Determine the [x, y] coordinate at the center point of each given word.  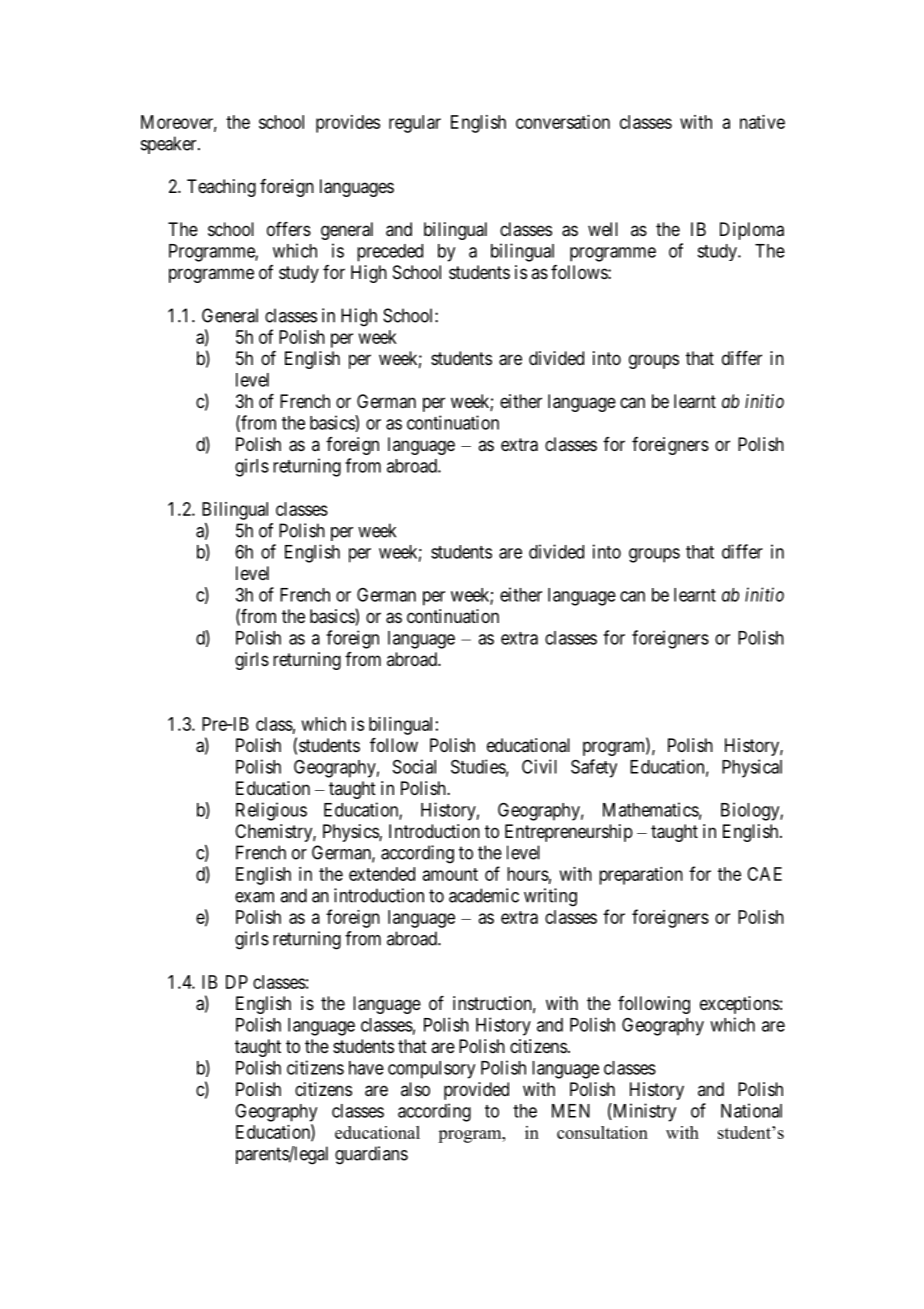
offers [289, 229]
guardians [371, 1155]
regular [415, 124]
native [762, 122]
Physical [752, 768]
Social [414, 766]
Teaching [221, 188]
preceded [390, 253]
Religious [271, 811]
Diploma [752, 231]
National [751, 1110]
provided [476, 1091]
